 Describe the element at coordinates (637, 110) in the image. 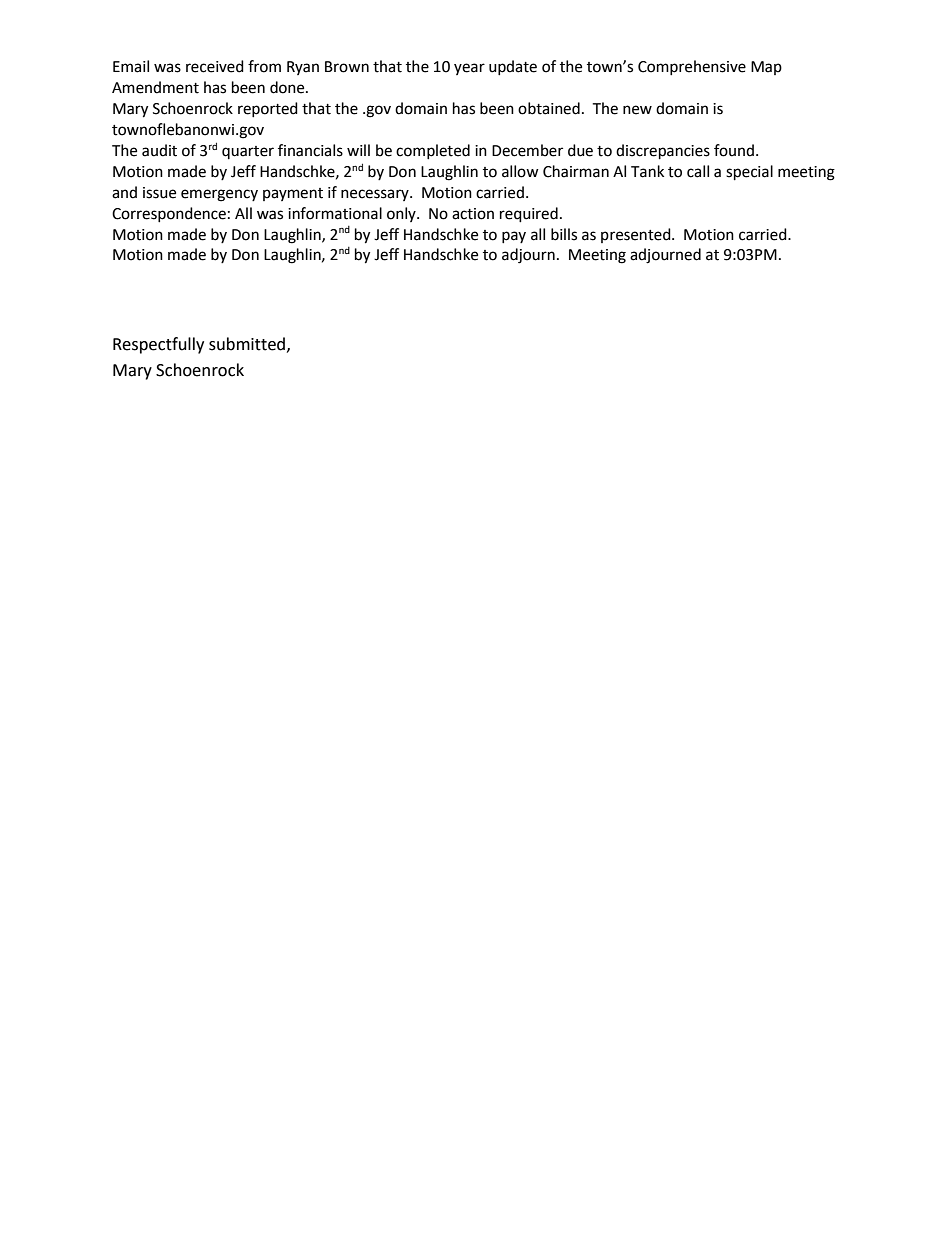

I see `new` at that location.
